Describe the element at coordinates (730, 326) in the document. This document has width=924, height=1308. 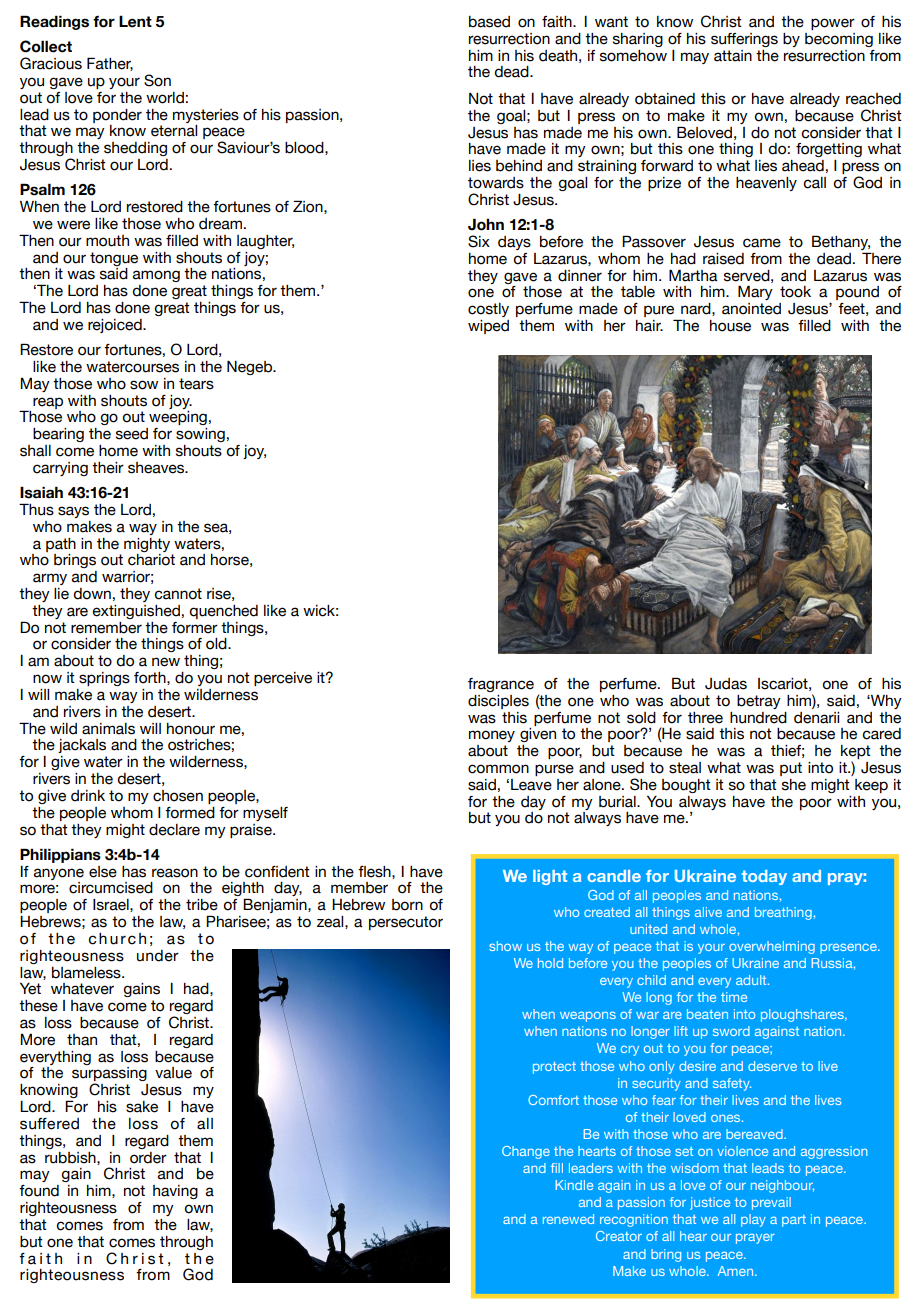
I see `house` at that location.
